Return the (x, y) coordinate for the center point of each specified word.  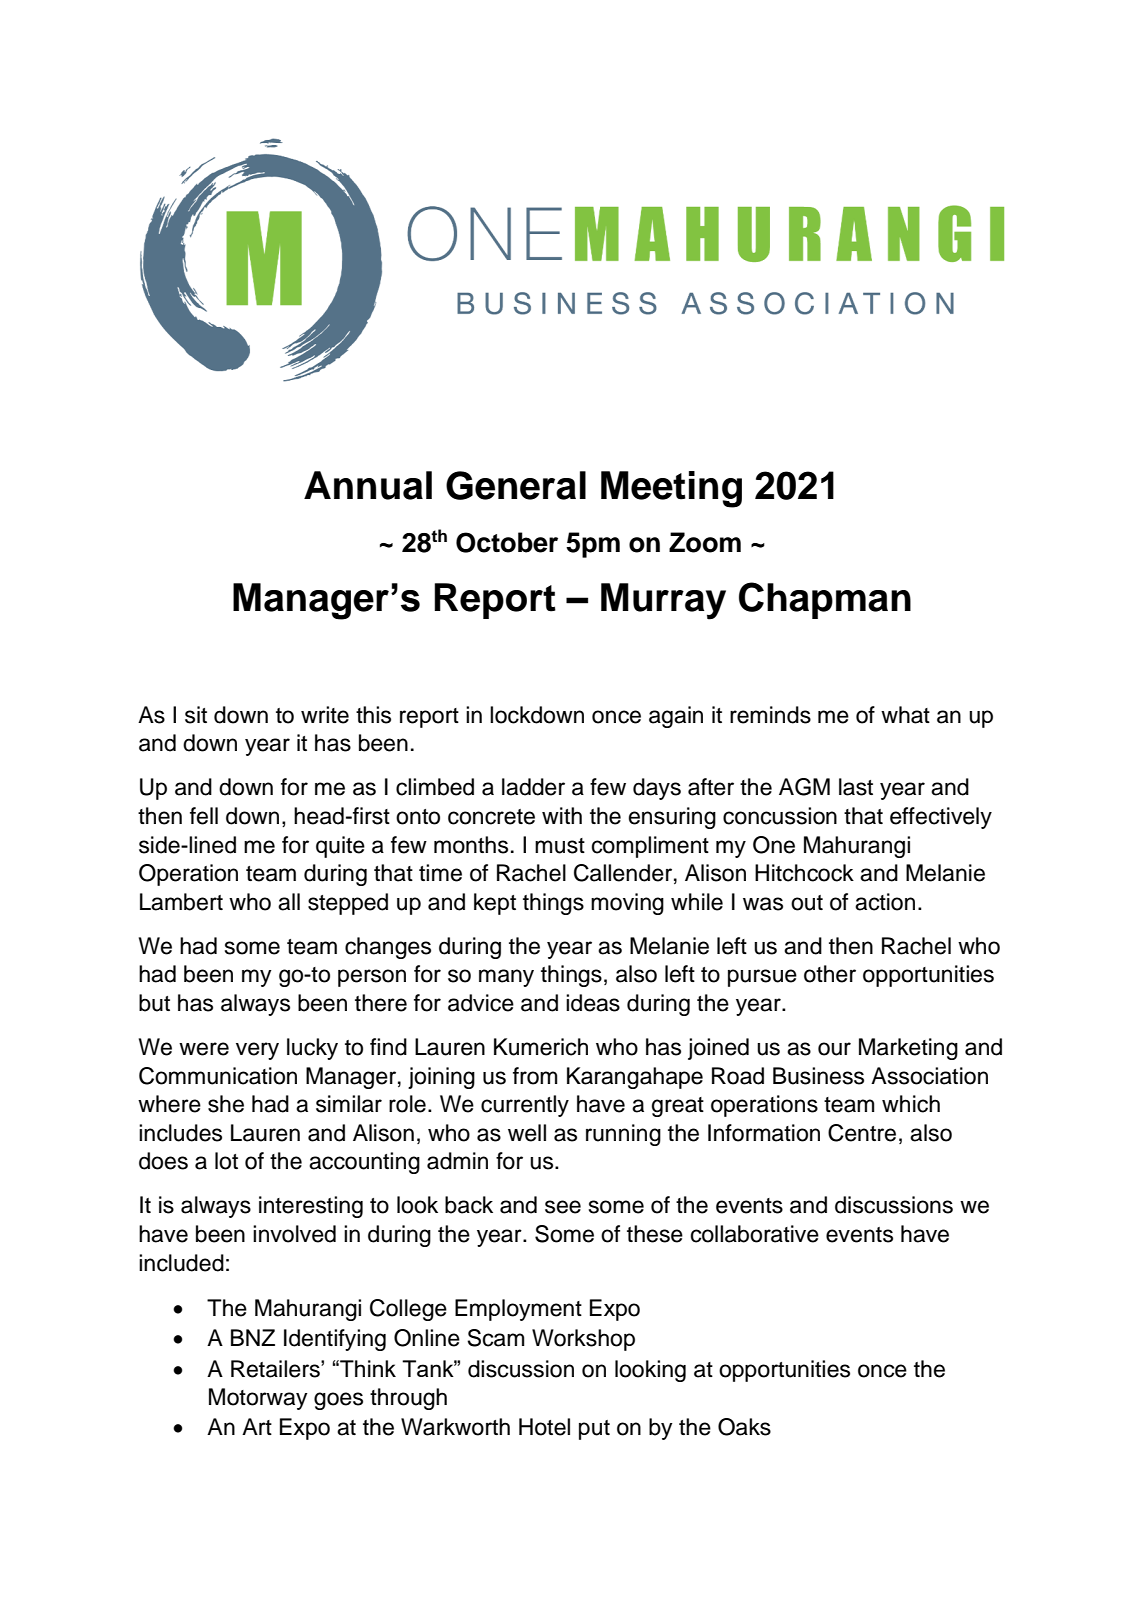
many (506, 978)
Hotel (544, 1427)
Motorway (258, 1399)
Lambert (181, 902)
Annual (368, 485)
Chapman (825, 600)
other (830, 974)
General (516, 485)
